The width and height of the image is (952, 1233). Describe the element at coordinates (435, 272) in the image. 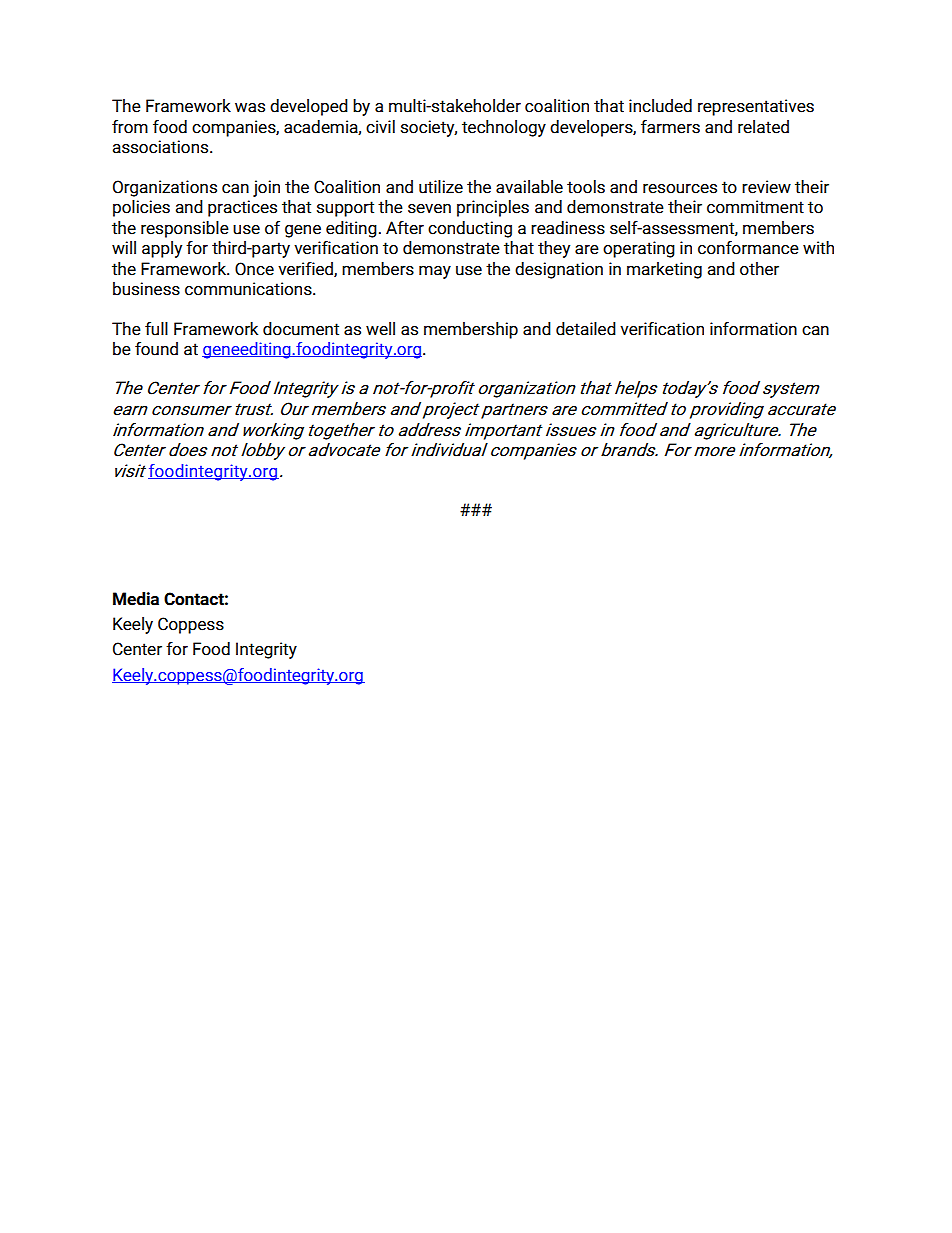

I see `may` at that location.
